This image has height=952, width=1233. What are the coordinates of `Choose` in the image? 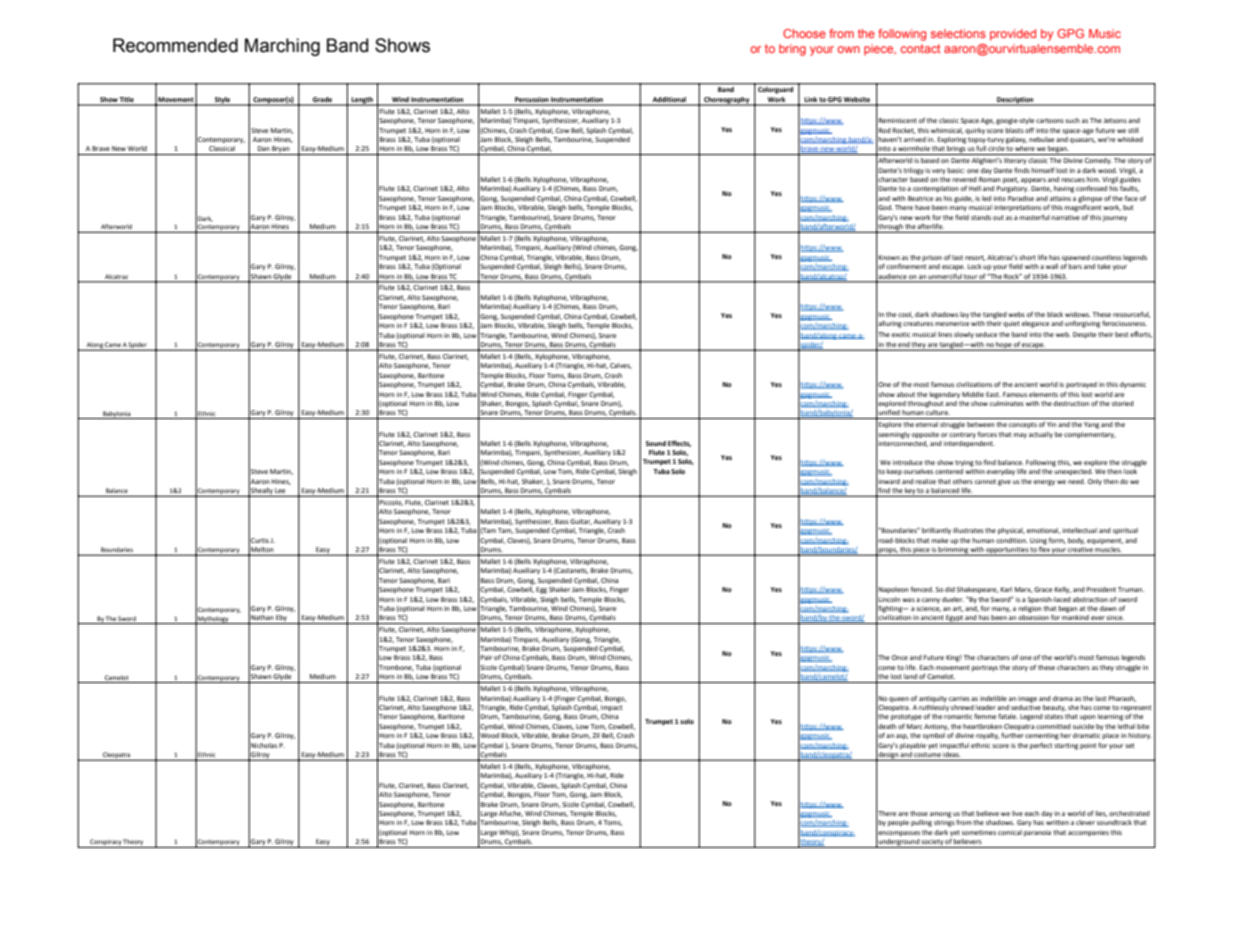 It's located at (804, 33).
